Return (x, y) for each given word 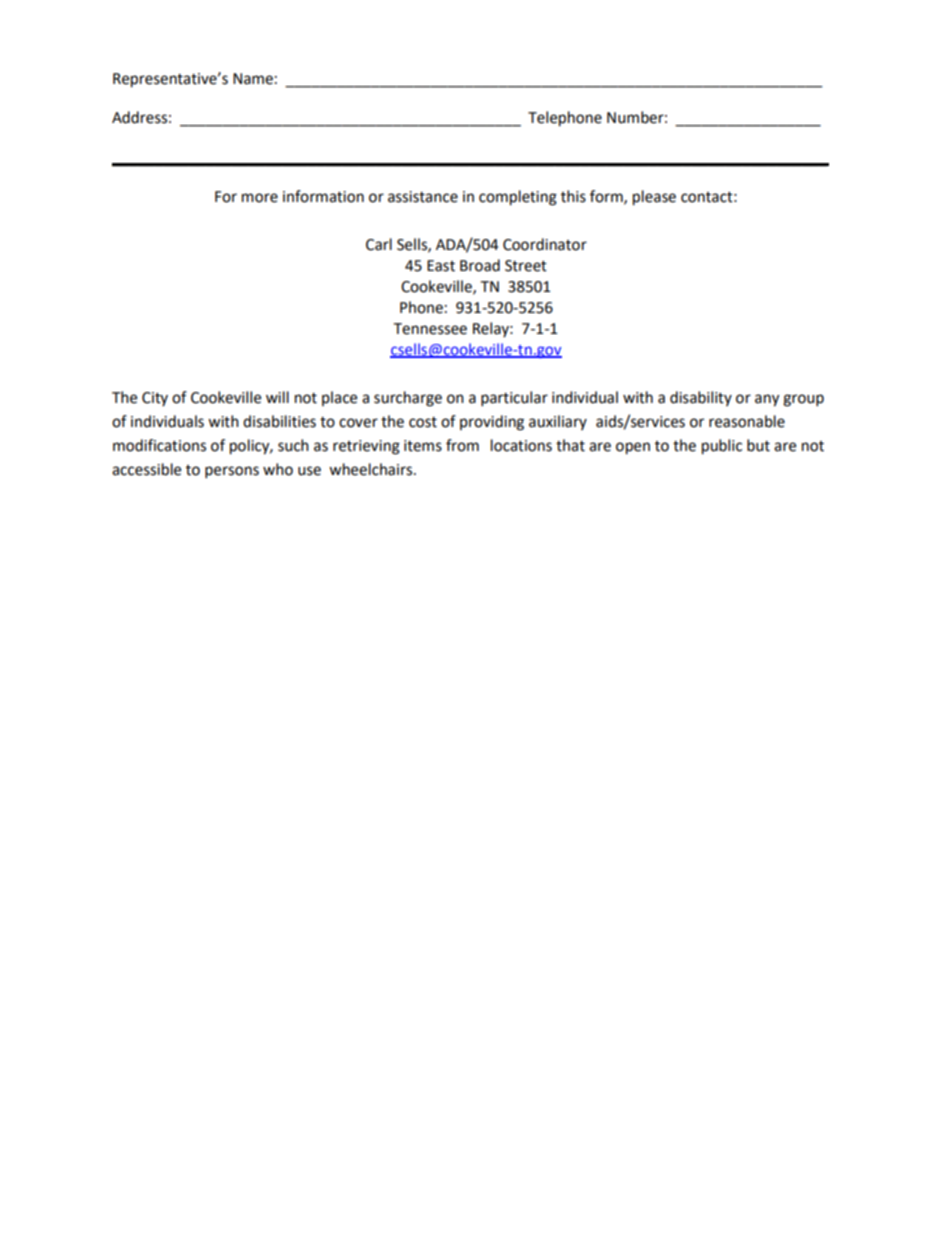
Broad (480, 265)
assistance (423, 197)
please (654, 198)
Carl (379, 244)
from (462, 445)
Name (253, 79)
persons (232, 472)
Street (526, 266)
